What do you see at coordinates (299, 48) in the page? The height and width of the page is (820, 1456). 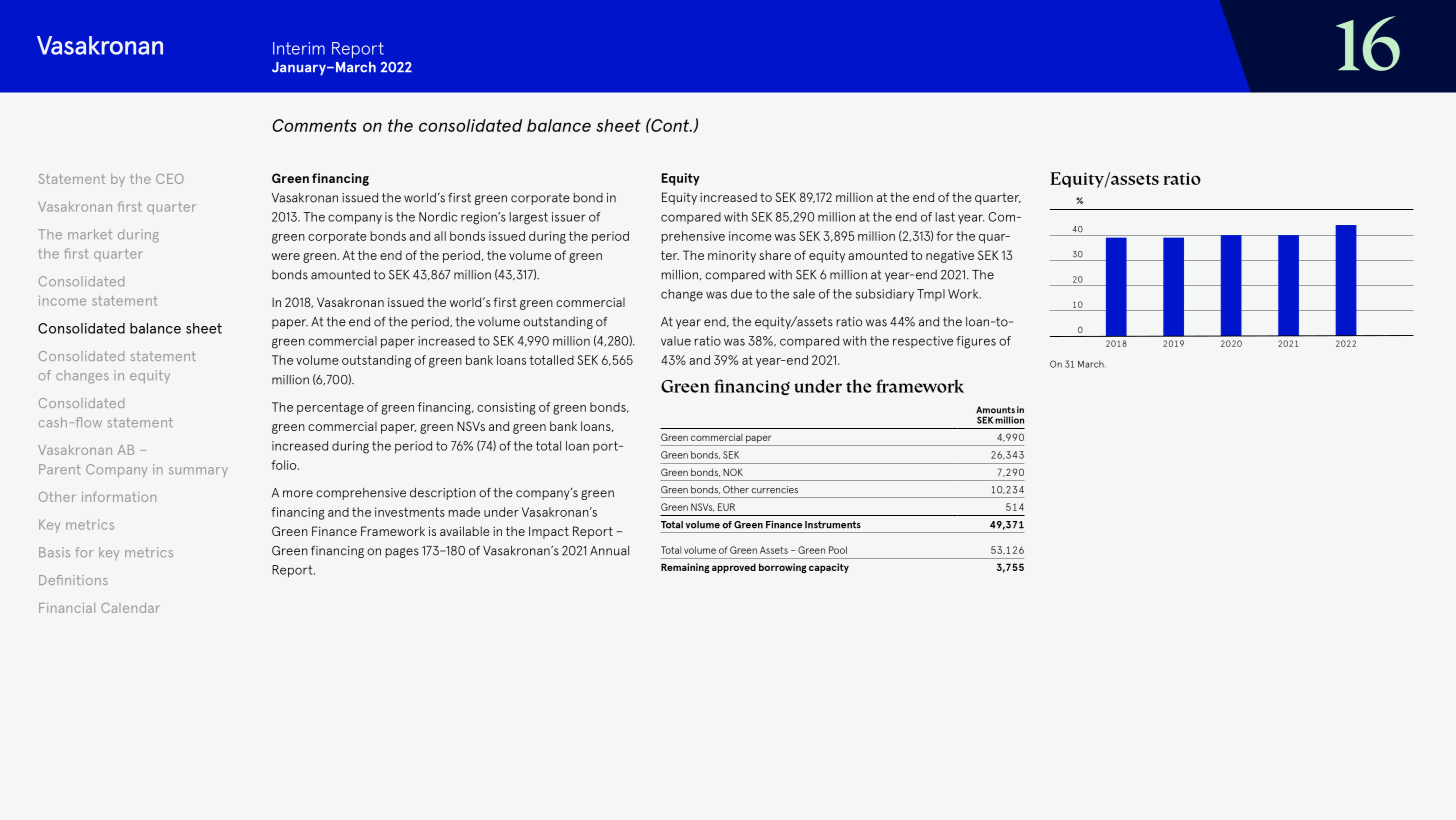 I see `Interim` at bounding box center [299, 48].
